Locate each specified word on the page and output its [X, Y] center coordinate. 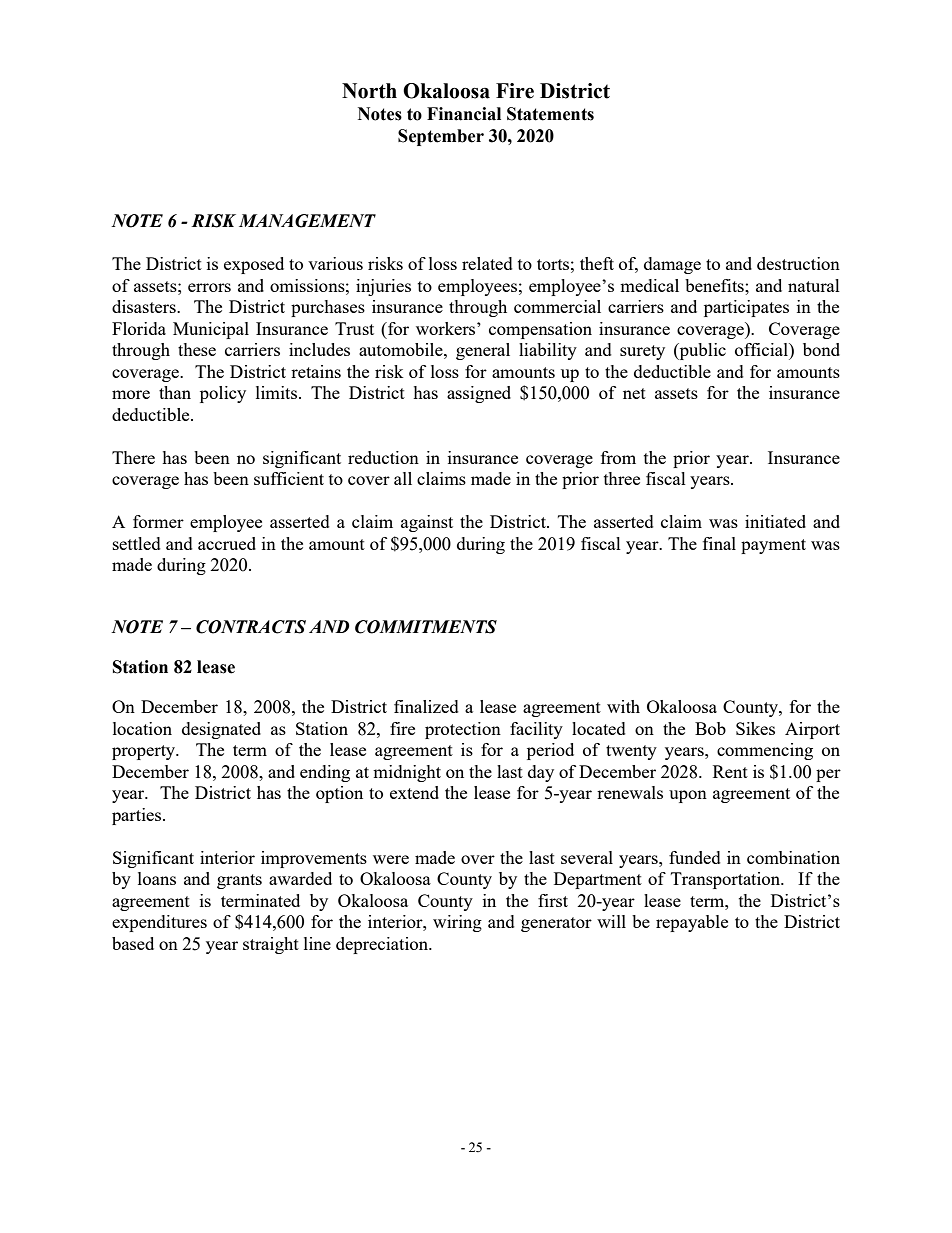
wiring [457, 923]
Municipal [211, 330]
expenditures [159, 923]
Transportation [727, 880]
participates [746, 308]
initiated [775, 521]
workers [447, 328]
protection [463, 730]
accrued [227, 543]
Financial [464, 114]
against [427, 523]
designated [221, 730]
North [369, 91]
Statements [550, 114]
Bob [710, 728]
